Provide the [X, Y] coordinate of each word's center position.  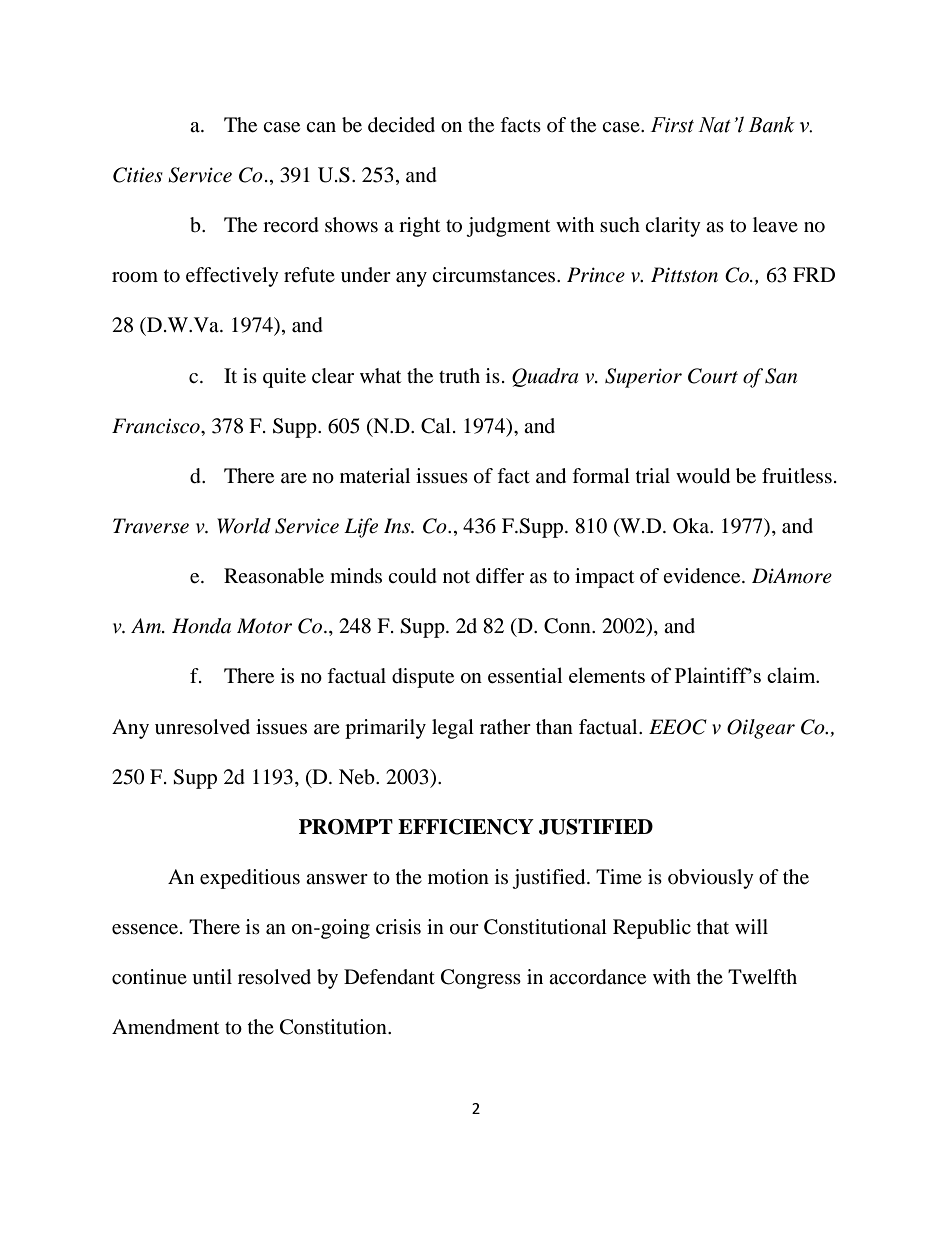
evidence [703, 576]
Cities [138, 175]
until [212, 977]
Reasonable [274, 576]
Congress [481, 979]
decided [401, 125]
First [672, 125]
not [456, 577]
